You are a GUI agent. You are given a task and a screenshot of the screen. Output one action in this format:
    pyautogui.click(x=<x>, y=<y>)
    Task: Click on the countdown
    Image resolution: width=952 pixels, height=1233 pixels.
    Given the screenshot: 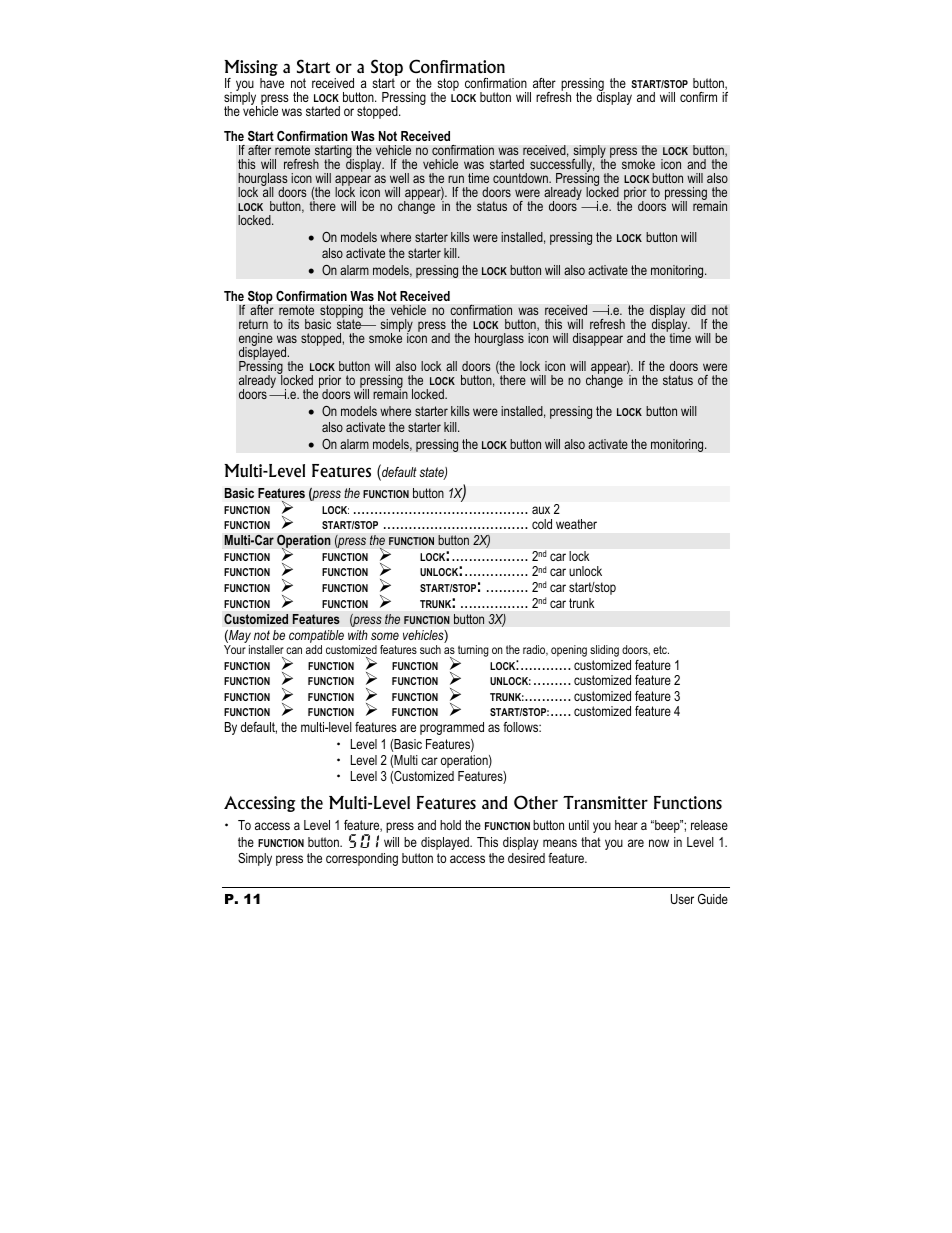 What is the action you would take?
    pyautogui.click(x=521, y=178)
